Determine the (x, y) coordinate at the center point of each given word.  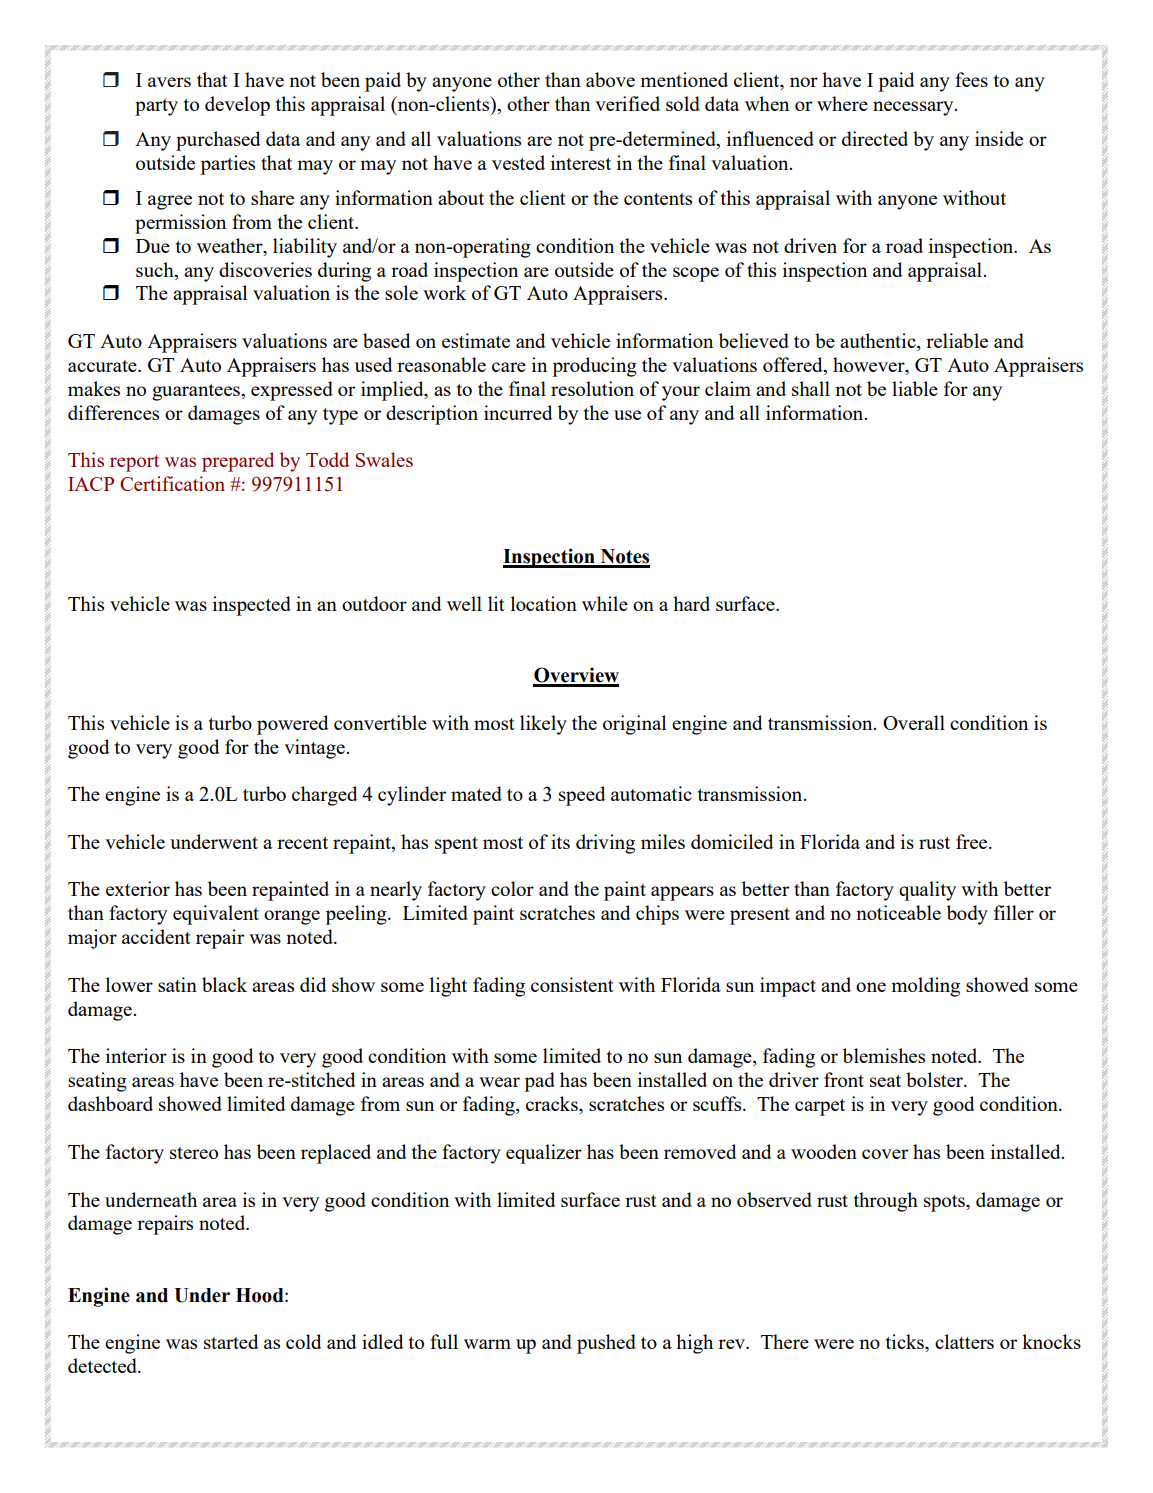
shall (811, 388)
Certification (172, 483)
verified (627, 103)
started (231, 1341)
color (512, 888)
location (544, 603)
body (967, 915)
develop (237, 106)
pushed (606, 1344)
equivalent (216, 915)
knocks (1051, 1341)
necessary (914, 108)
